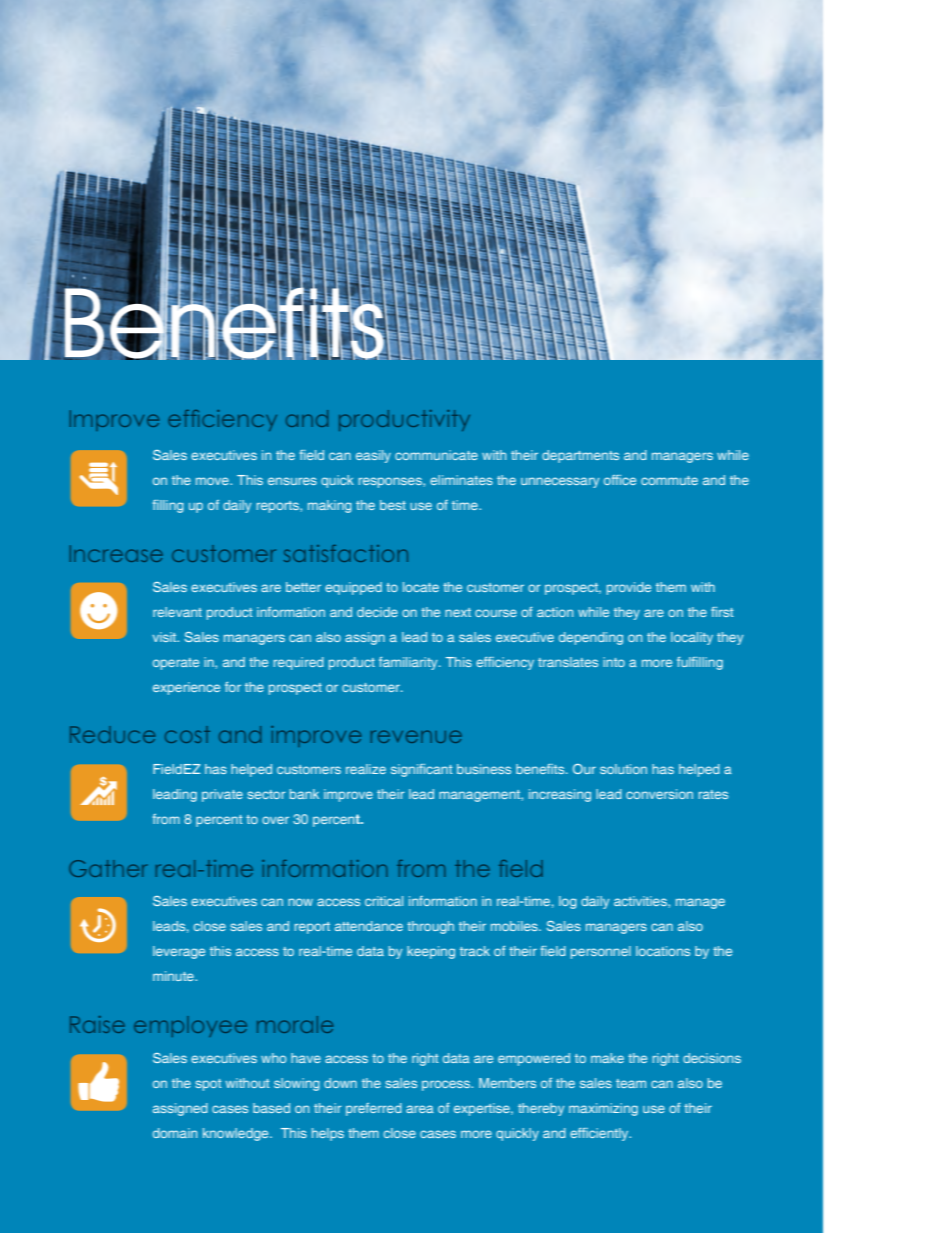 The width and height of the screenshot is (952, 1233). Describe the element at coordinates (175, 1133) in the screenshot. I see `domain` at that location.
